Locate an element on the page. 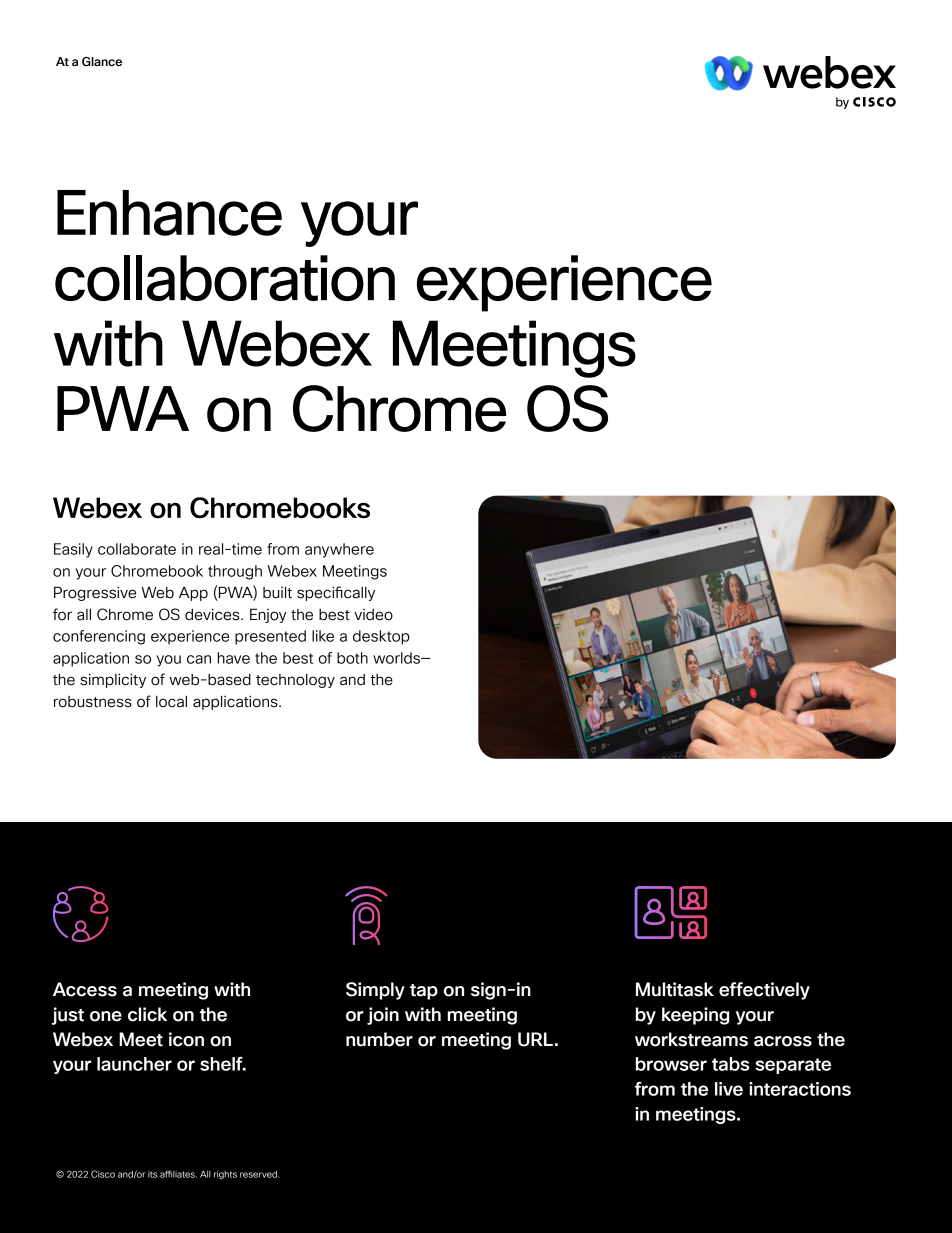 The width and height of the page is (952, 1233). collaborate is located at coordinates (137, 549).
